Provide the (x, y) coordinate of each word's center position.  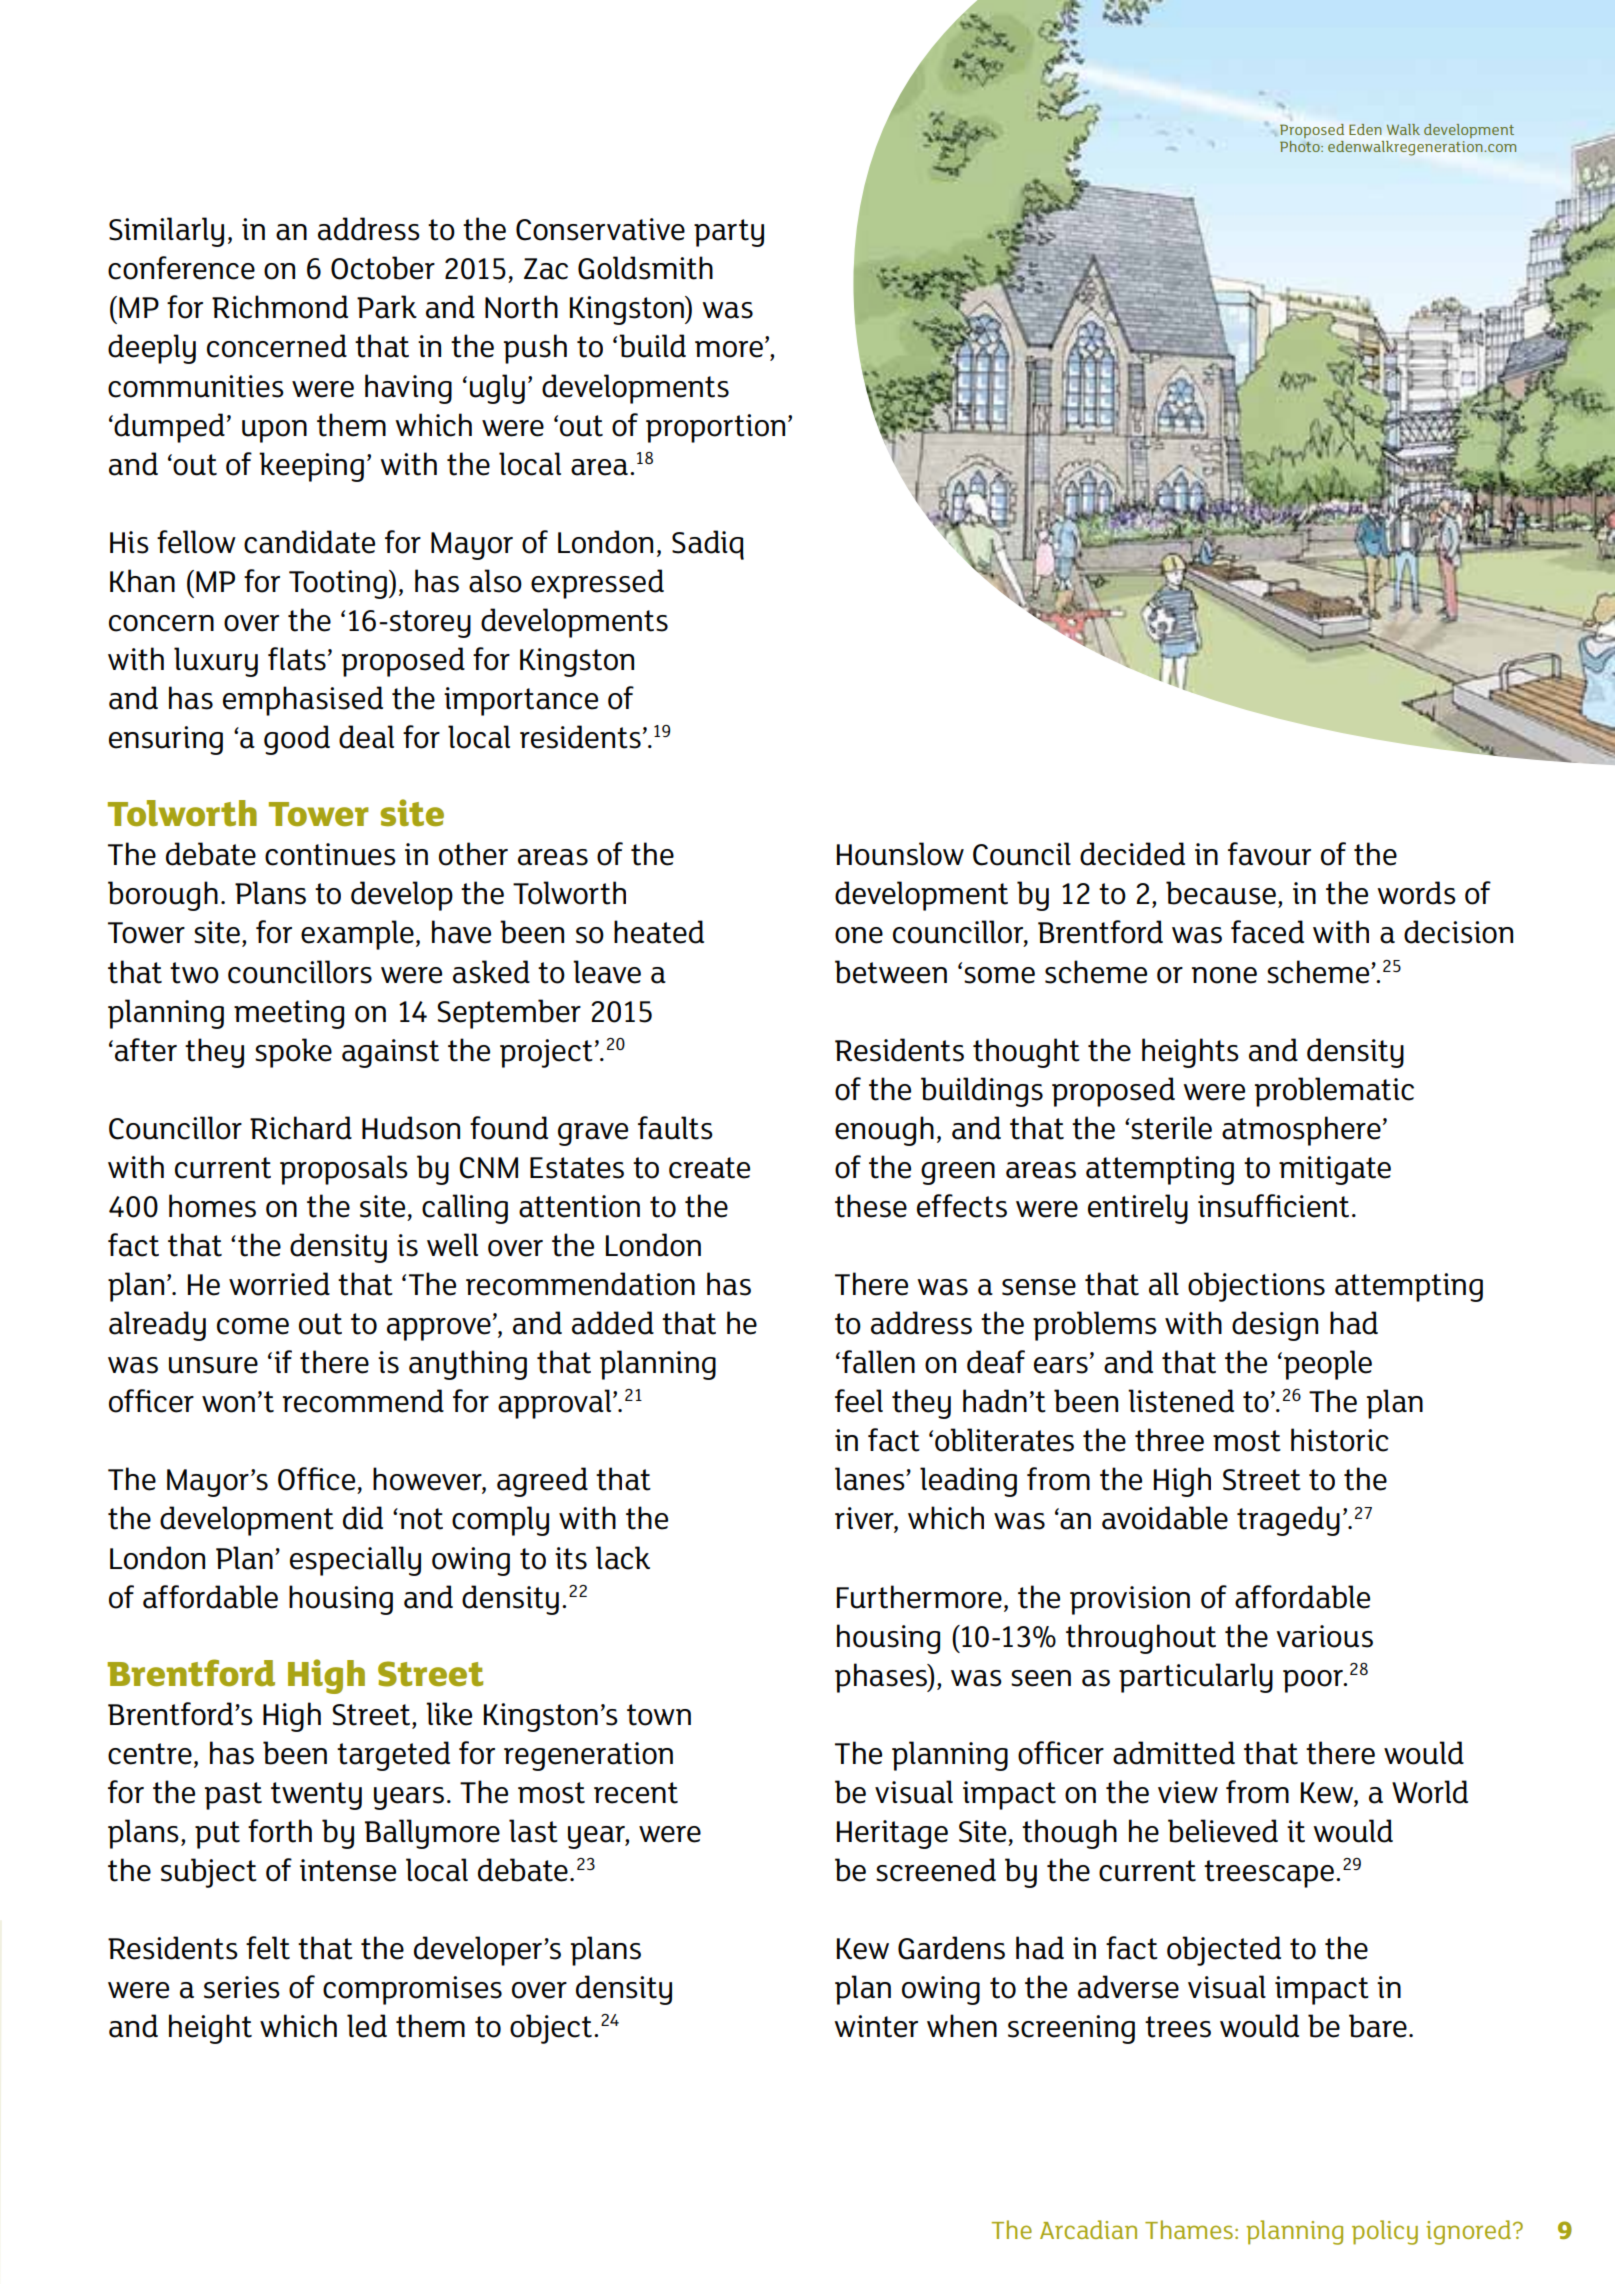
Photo (1301, 146)
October (383, 268)
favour (1269, 854)
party (729, 233)
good (297, 740)
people (1328, 1365)
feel (859, 1401)
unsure (213, 1365)
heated (659, 932)
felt (268, 1948)
